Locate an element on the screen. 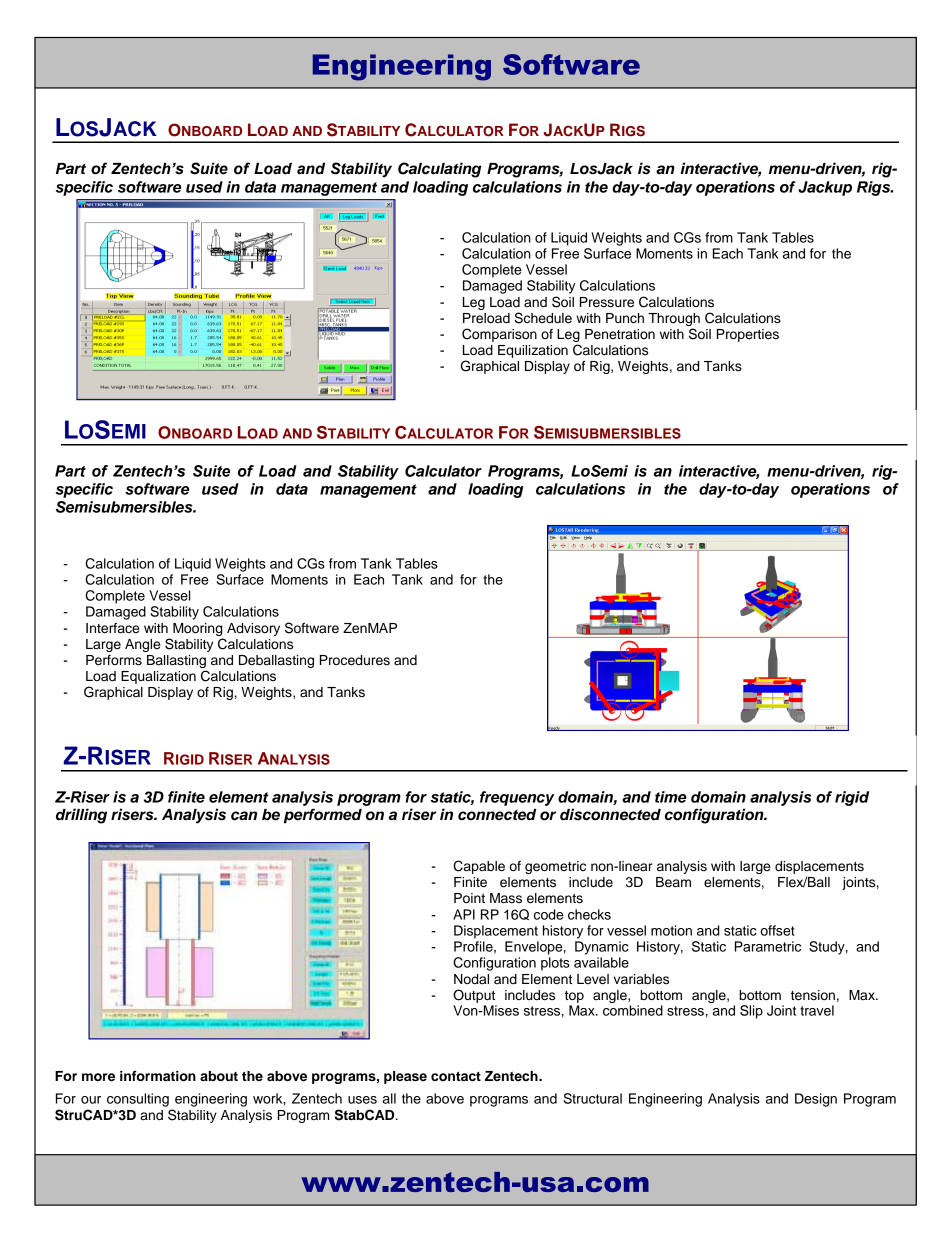 The width and height of the screenshot is (952, 1233). Schedule is located at coordinates (543, 318).
